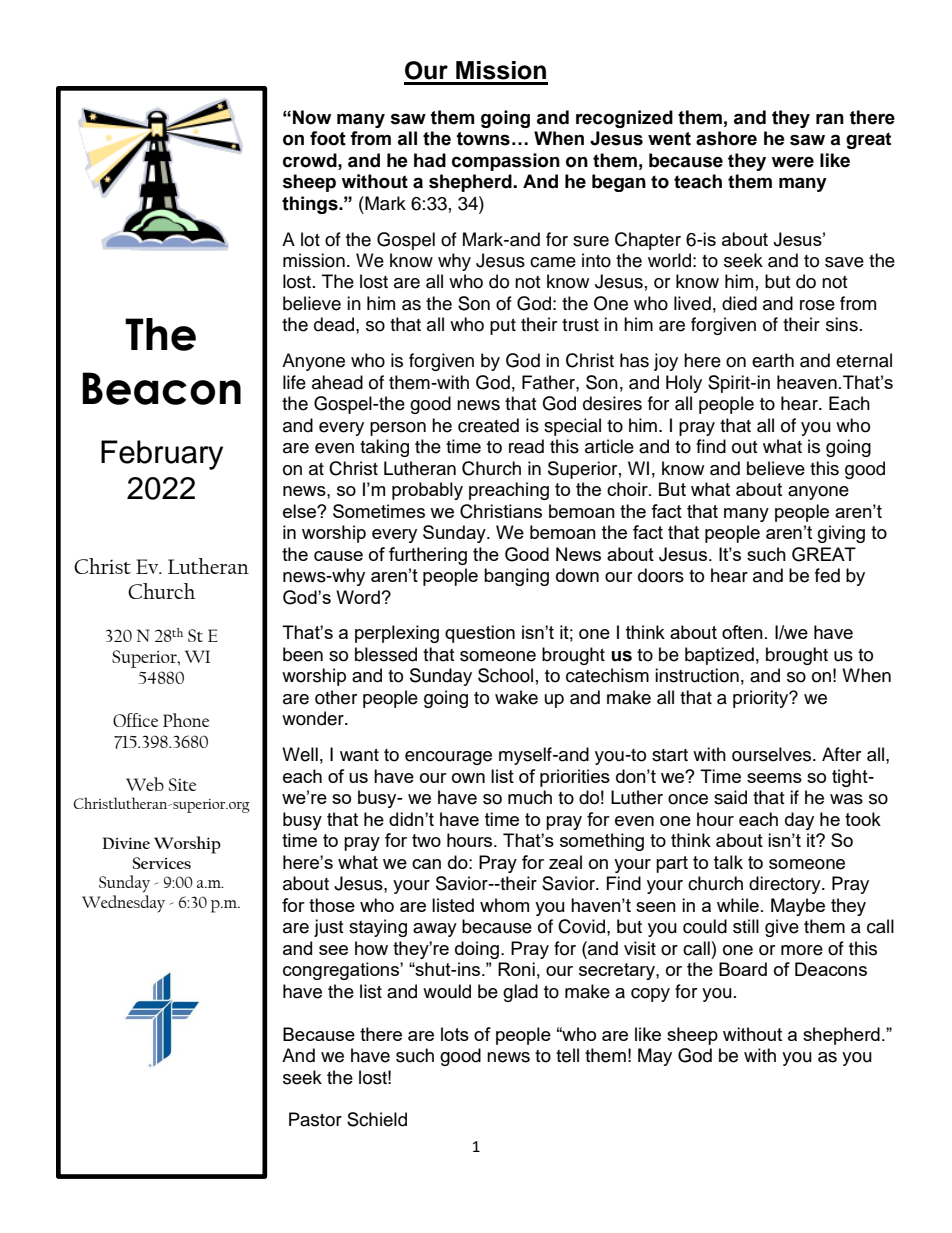 The image size is (952, 1233). Describe the element at coordinates (162, 455) in the screenshot. I see `February` at that location.
